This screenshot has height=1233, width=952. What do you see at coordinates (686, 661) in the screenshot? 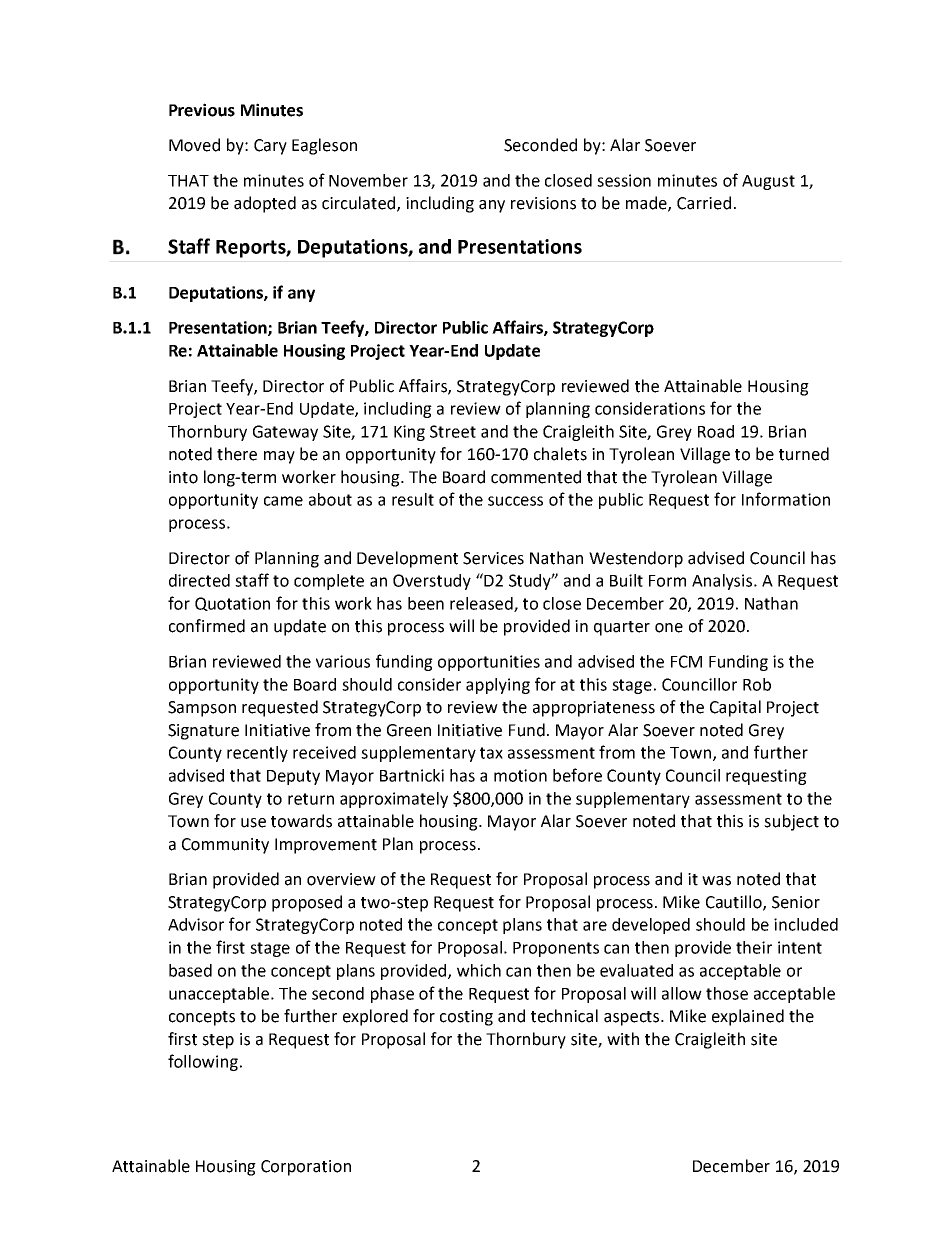
I see `FCM` at bounding box center [686, 661].
